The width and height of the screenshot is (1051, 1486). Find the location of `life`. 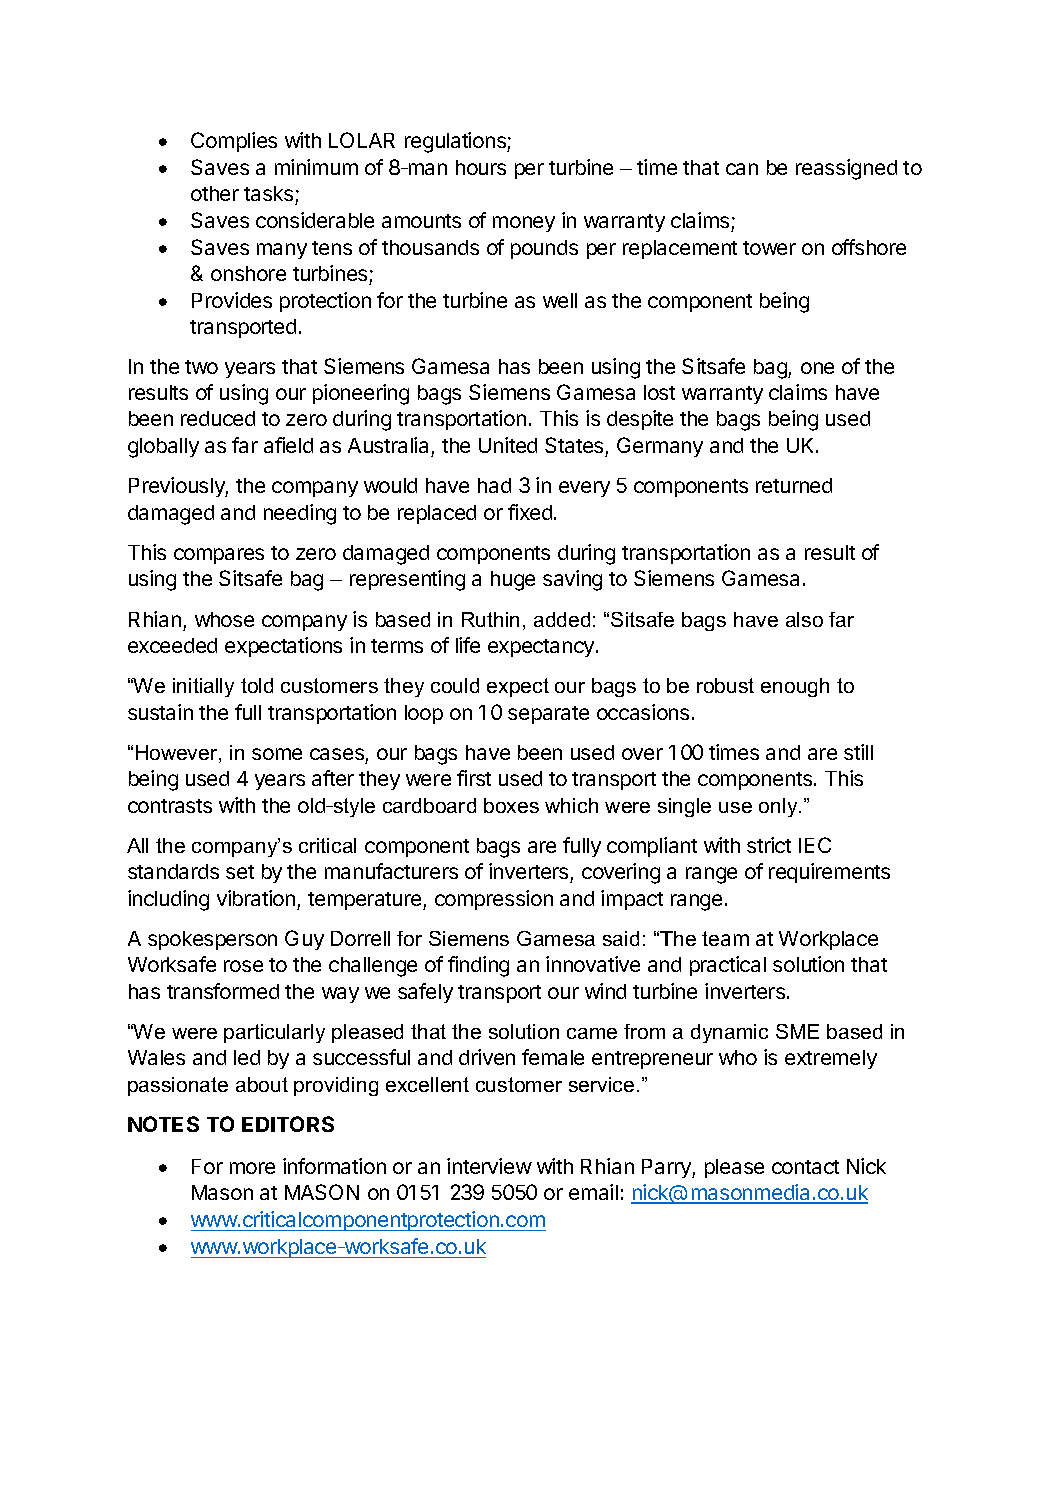

life is located at coordinates (468, 645).
